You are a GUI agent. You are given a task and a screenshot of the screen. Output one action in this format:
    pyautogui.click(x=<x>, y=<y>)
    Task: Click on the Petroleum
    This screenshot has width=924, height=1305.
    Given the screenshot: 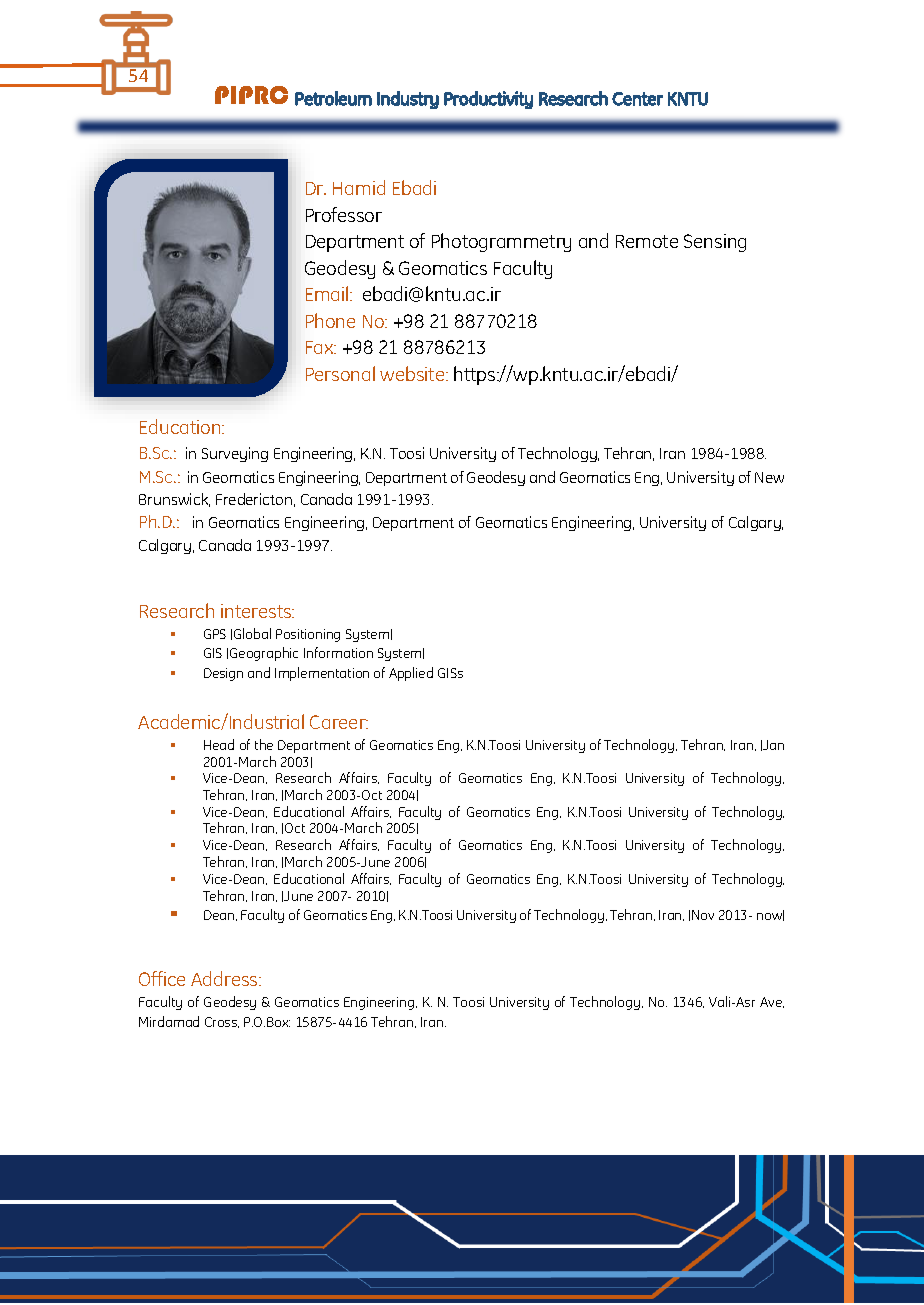 What is the action you would take?
    pyautogui.click(x=333, y=98)
